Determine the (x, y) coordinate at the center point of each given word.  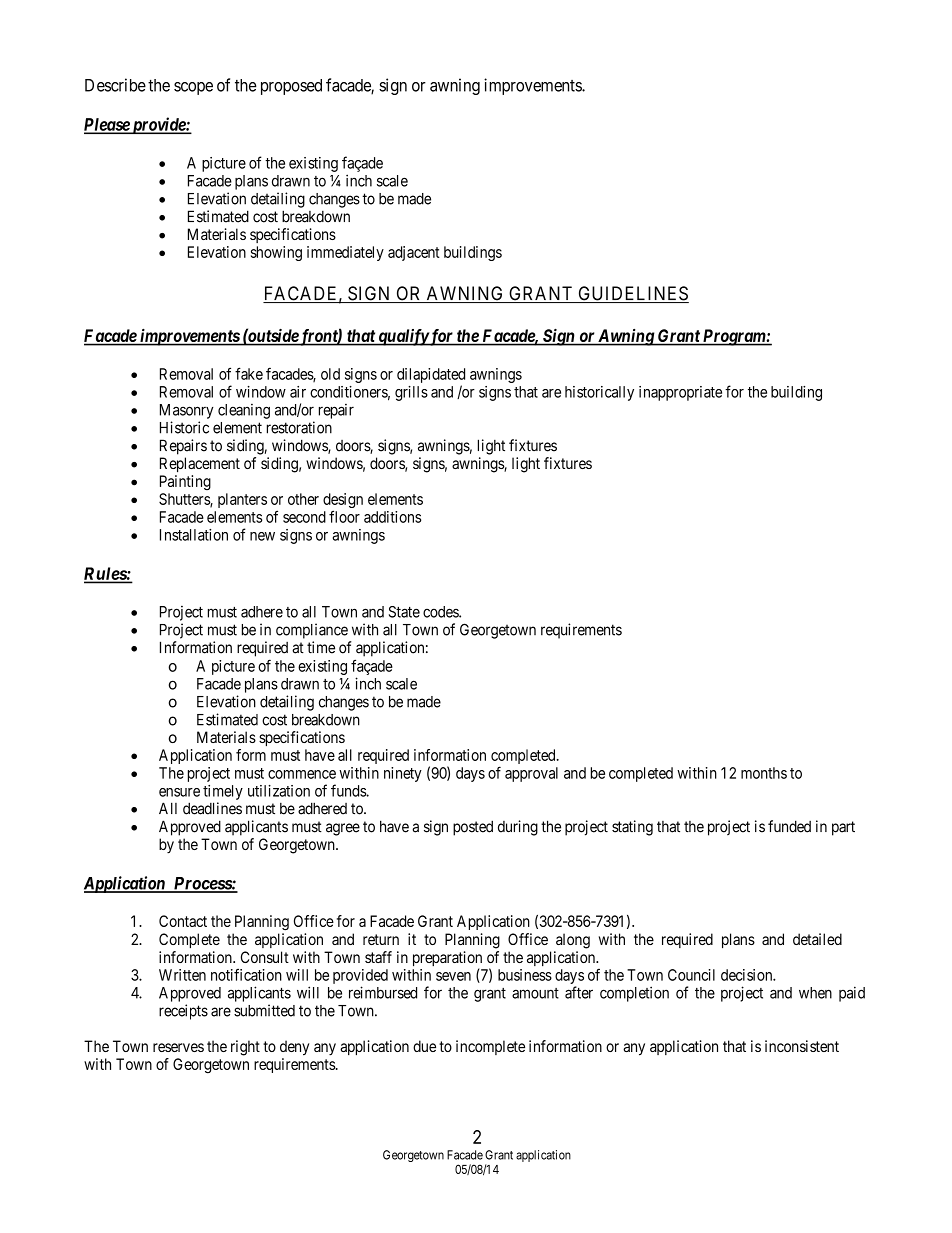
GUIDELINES (632, 294)
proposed (291, 87)
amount (535, 993)
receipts (183, 1012)
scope (193, 88)
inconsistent (802, 1046)
